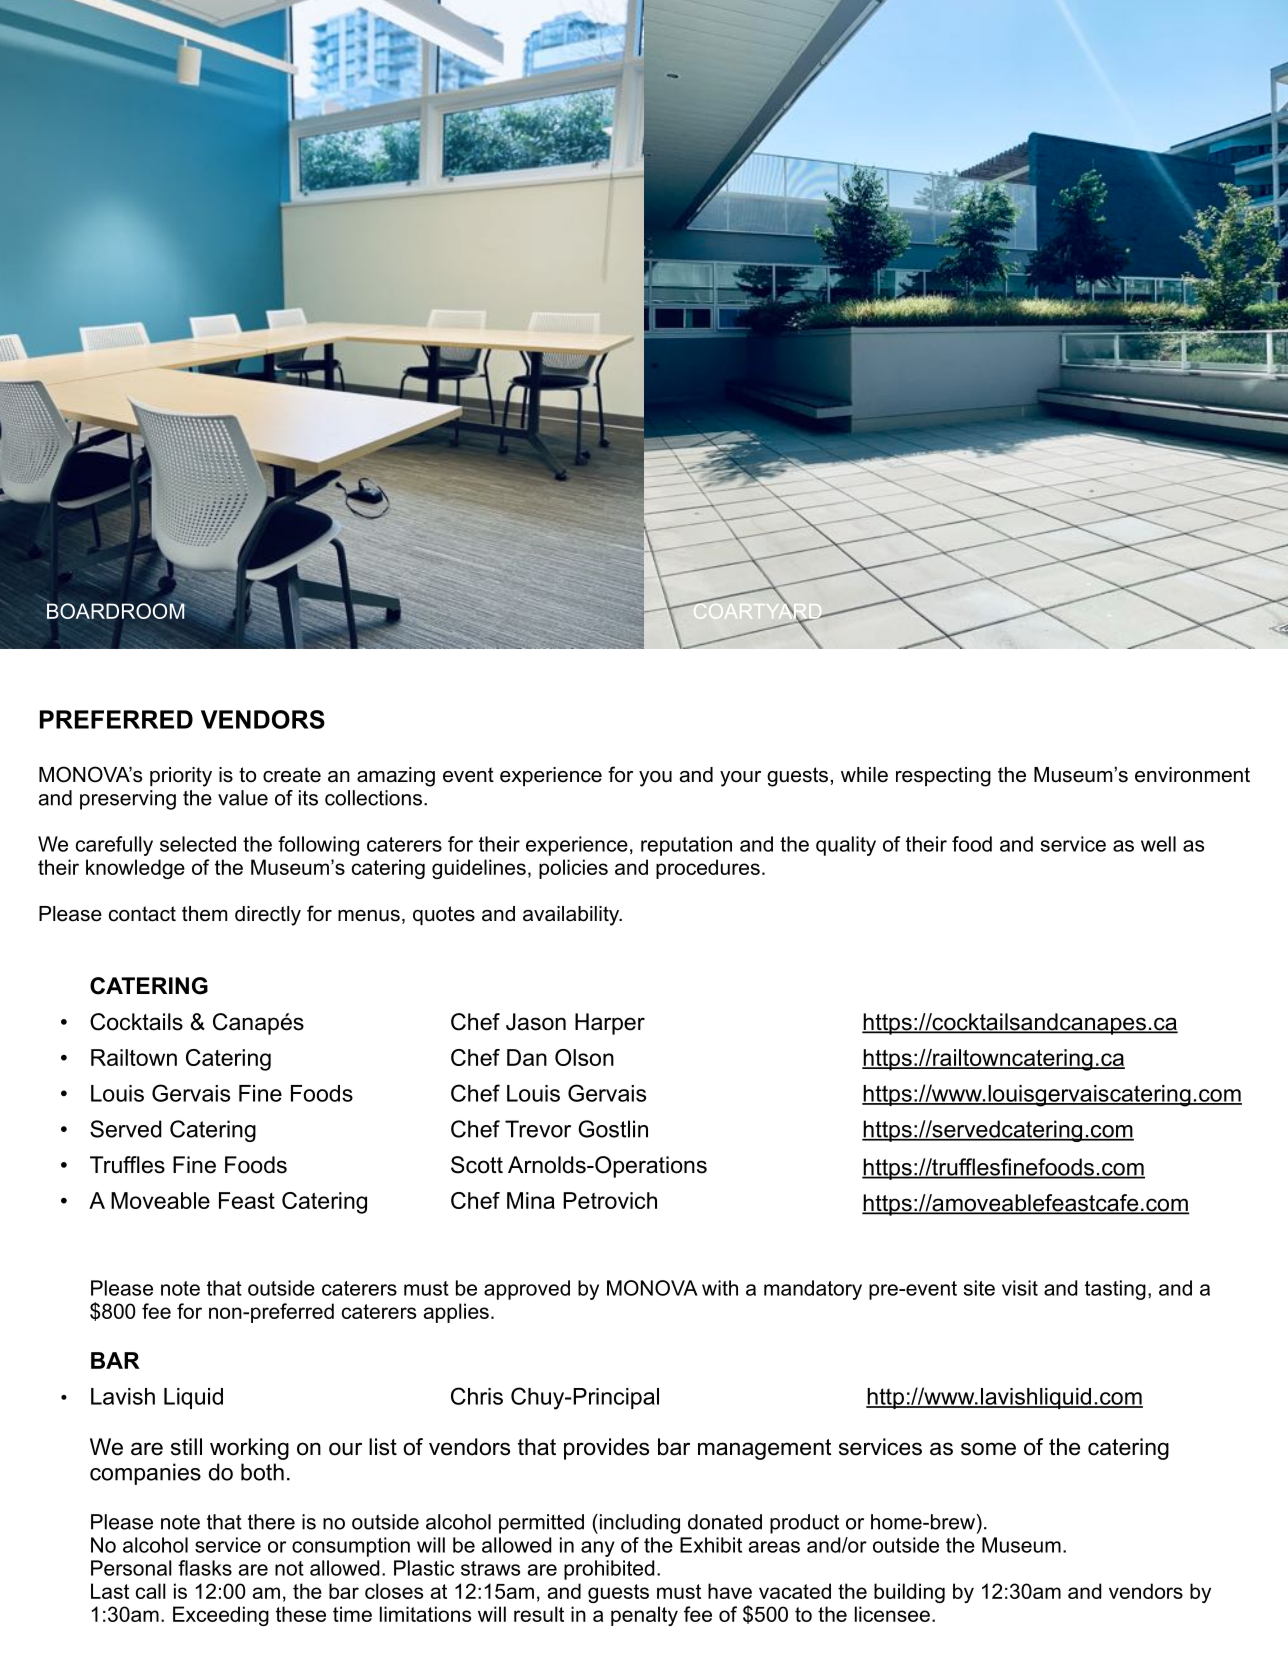  I want to click on visit, so click(1020, 1288).
